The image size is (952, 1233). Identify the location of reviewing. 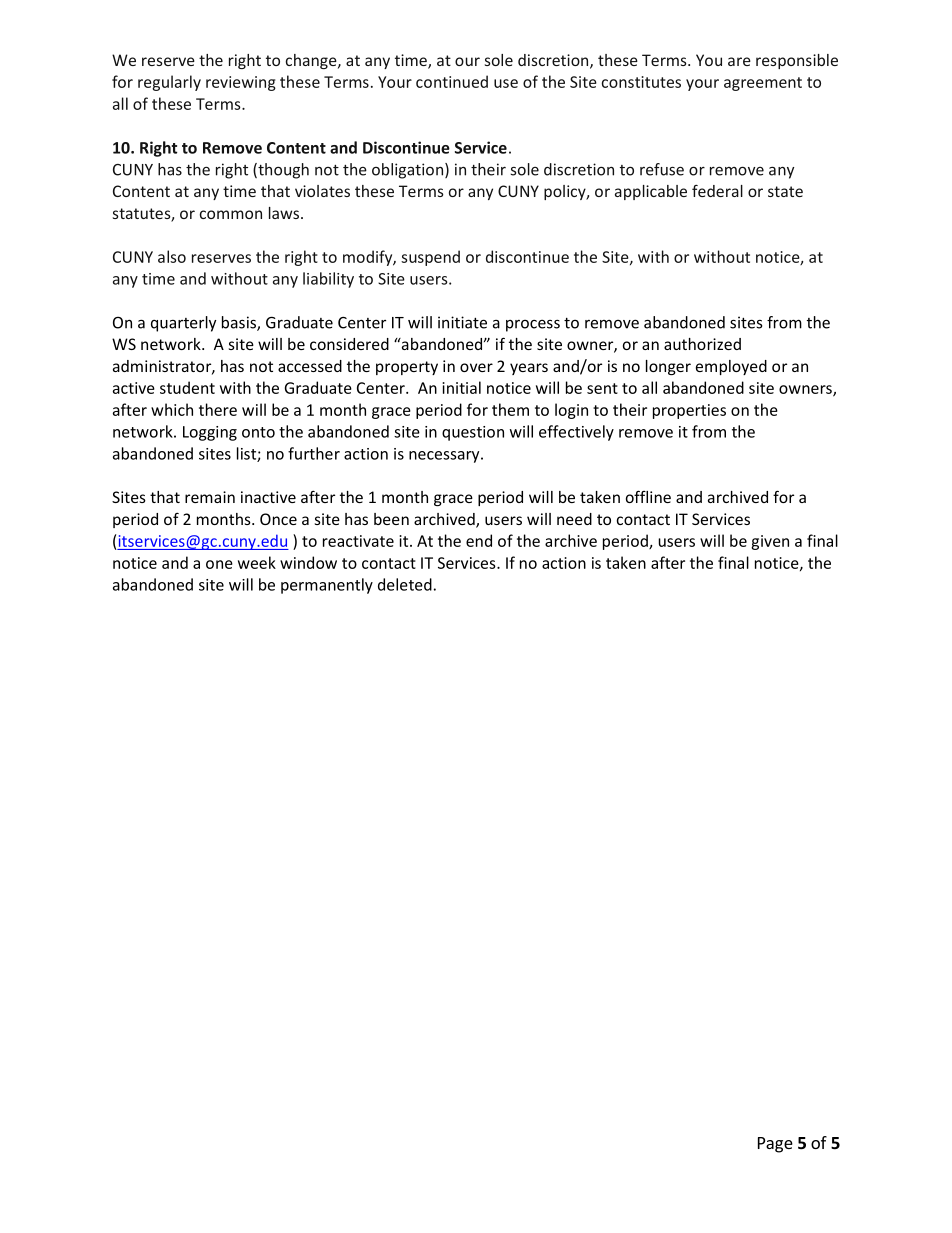
(241, 83).
